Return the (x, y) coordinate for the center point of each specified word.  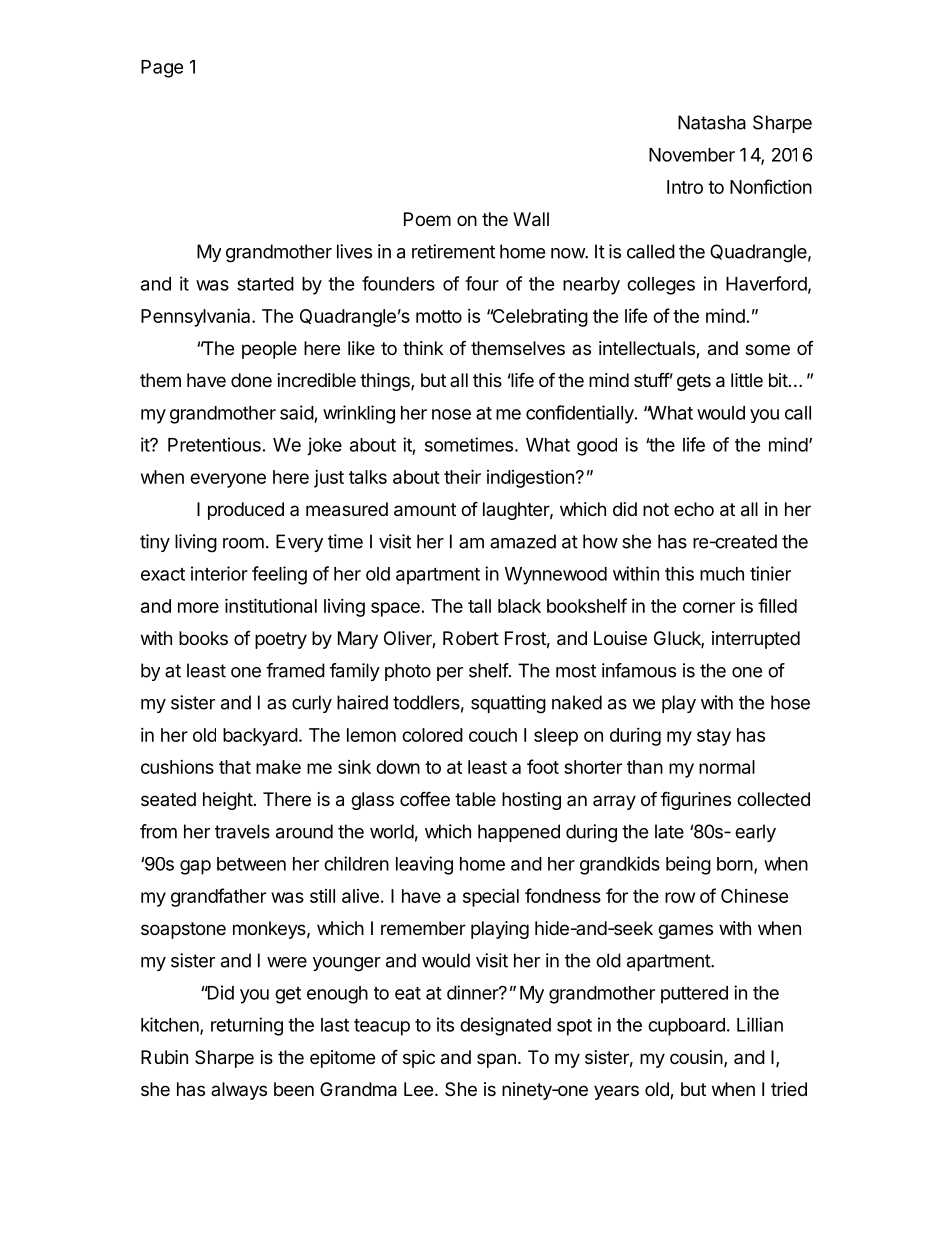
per (450, 674)
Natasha (712, 122)
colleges (661, 286)
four (482, 283)
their (462, 476)
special (491, 897)
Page (162, 69)
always (239, 1091)
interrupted (756, 640)
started (265, 284)
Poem (427, 219)
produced (246, 511)
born (735, 864)
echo (694, 509)
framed (295, 670)
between (251, 864)
